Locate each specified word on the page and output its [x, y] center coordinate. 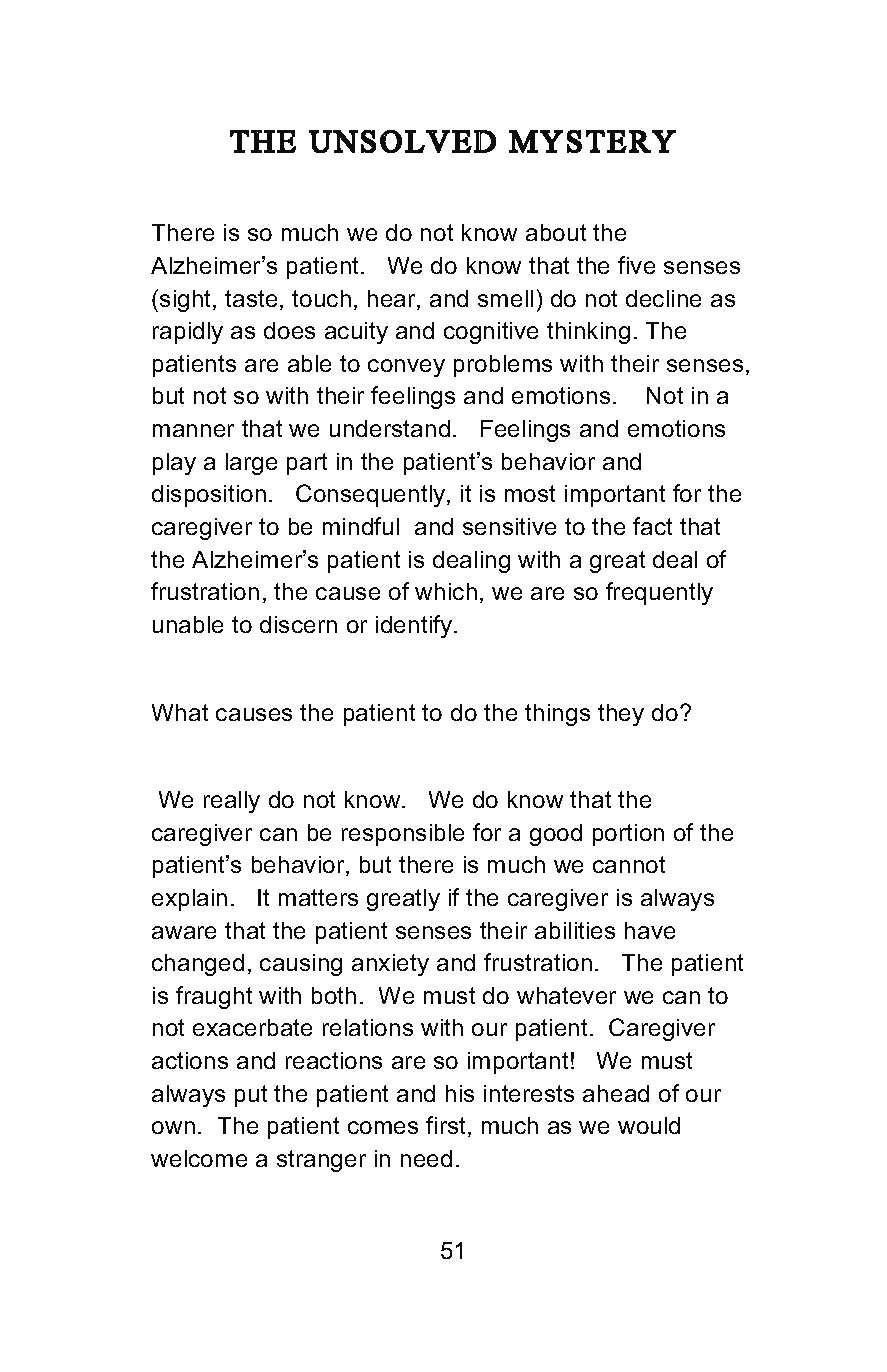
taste [251, 298]
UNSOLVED [402, 141]
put [251, 1096]
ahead [616, 1093]
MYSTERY [592, 141]
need [426, 1158]
